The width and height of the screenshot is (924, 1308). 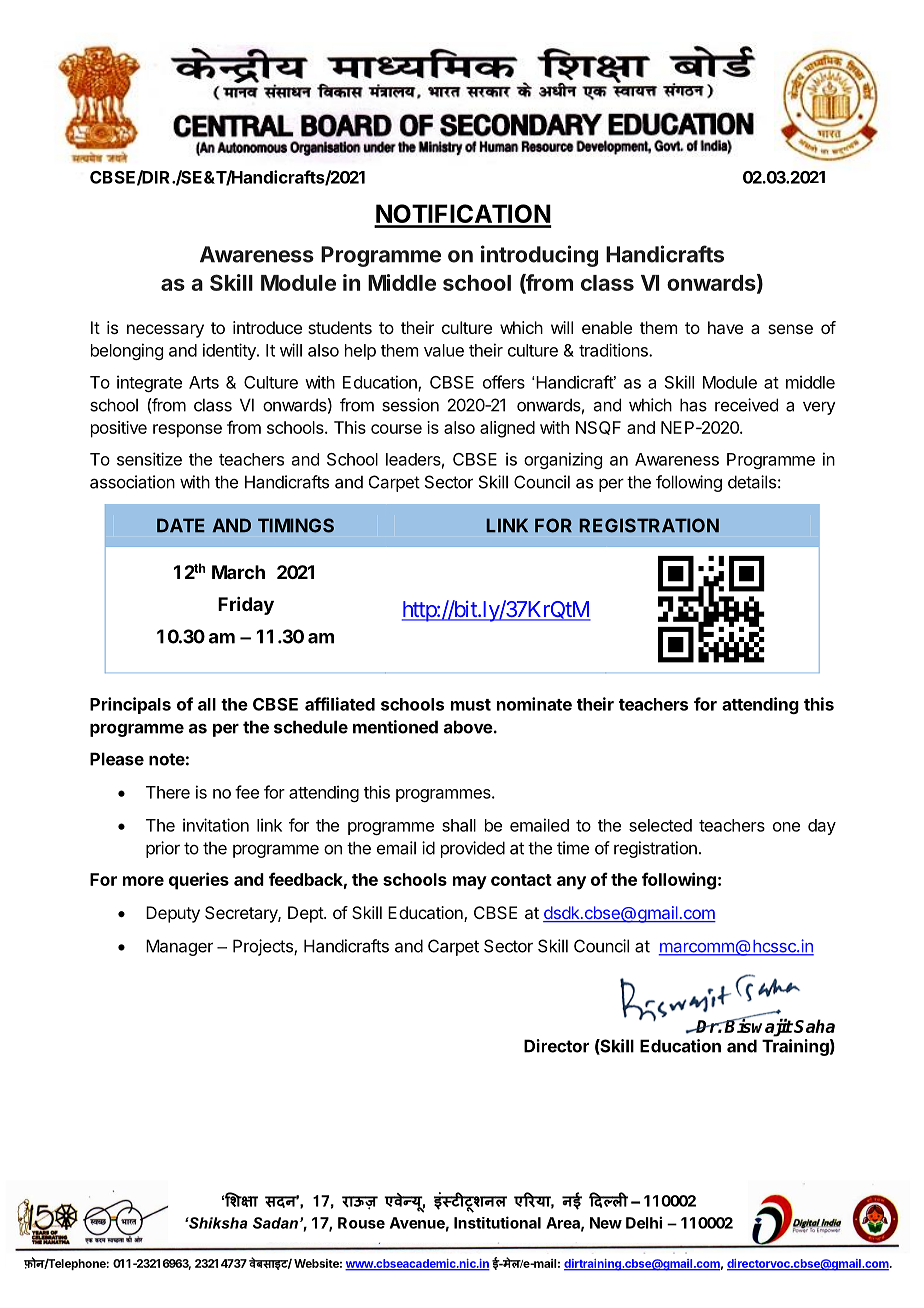 I want to click on Institutional, so click(x=497, y=1222).
